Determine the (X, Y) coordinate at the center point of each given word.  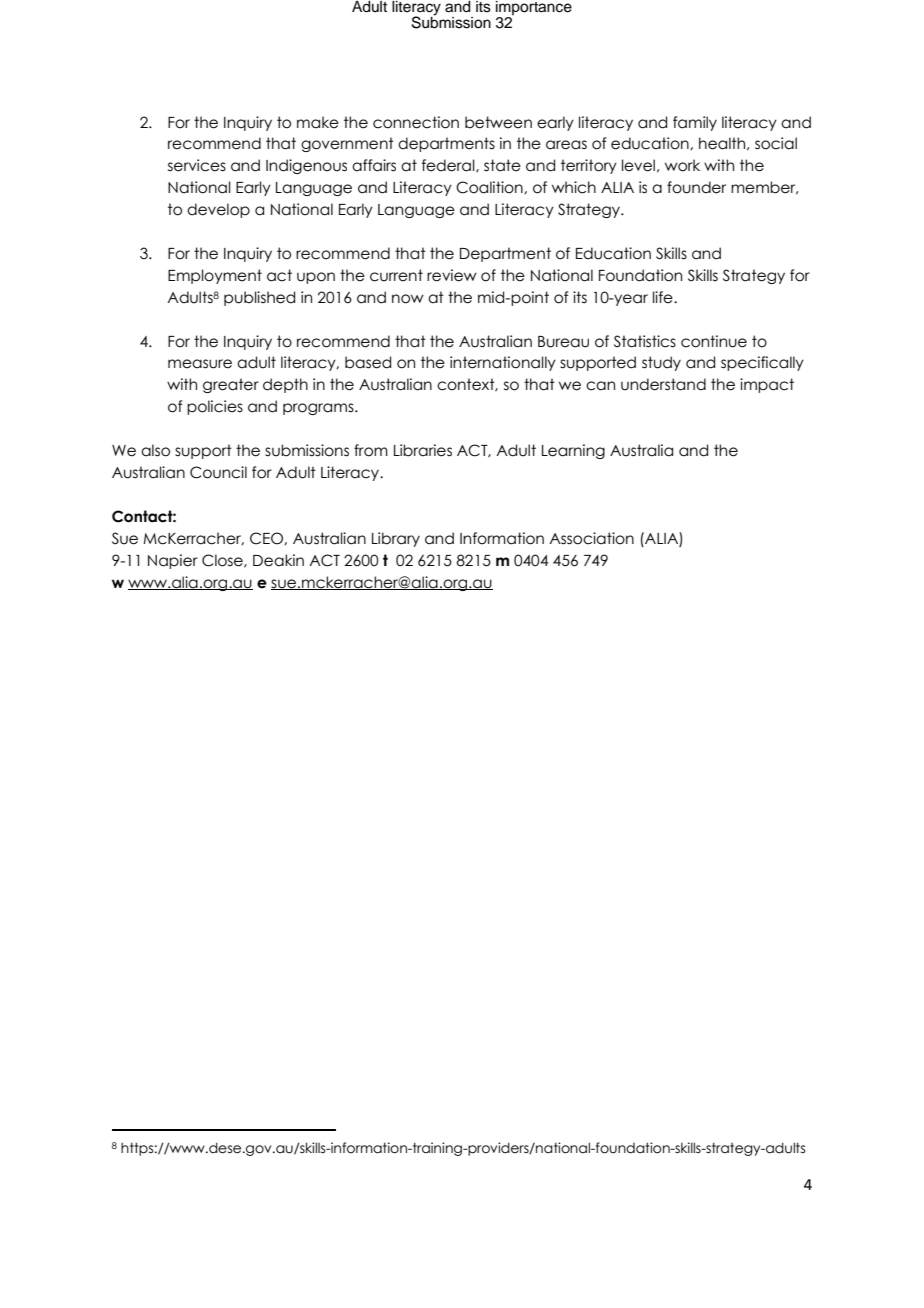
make (318, 122)
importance (534, 9)
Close (223, 561)
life (664, 297)
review (452, 275)
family (695, 123)
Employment (215, 276)
